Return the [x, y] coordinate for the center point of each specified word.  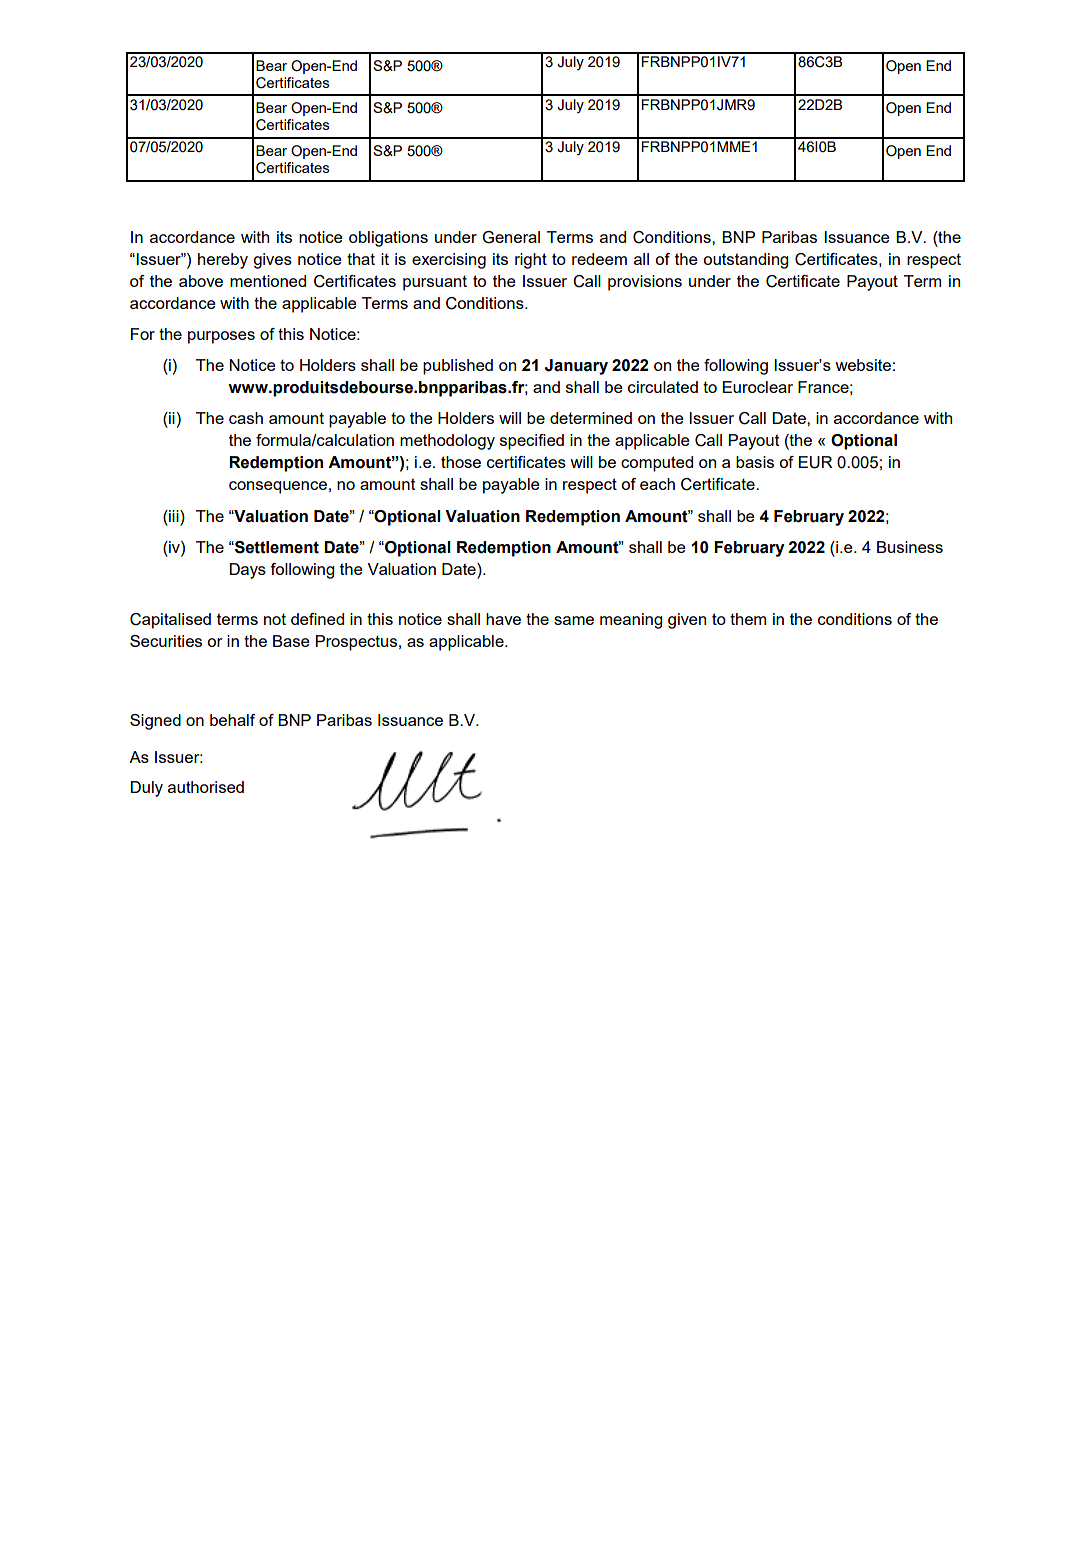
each [657, 484]
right [531, 261]
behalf [232, 720]
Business [910, 547]
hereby [223, 261]
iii [174, 516]
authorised [206, 787]
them [748, 619]
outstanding [745, 261]
